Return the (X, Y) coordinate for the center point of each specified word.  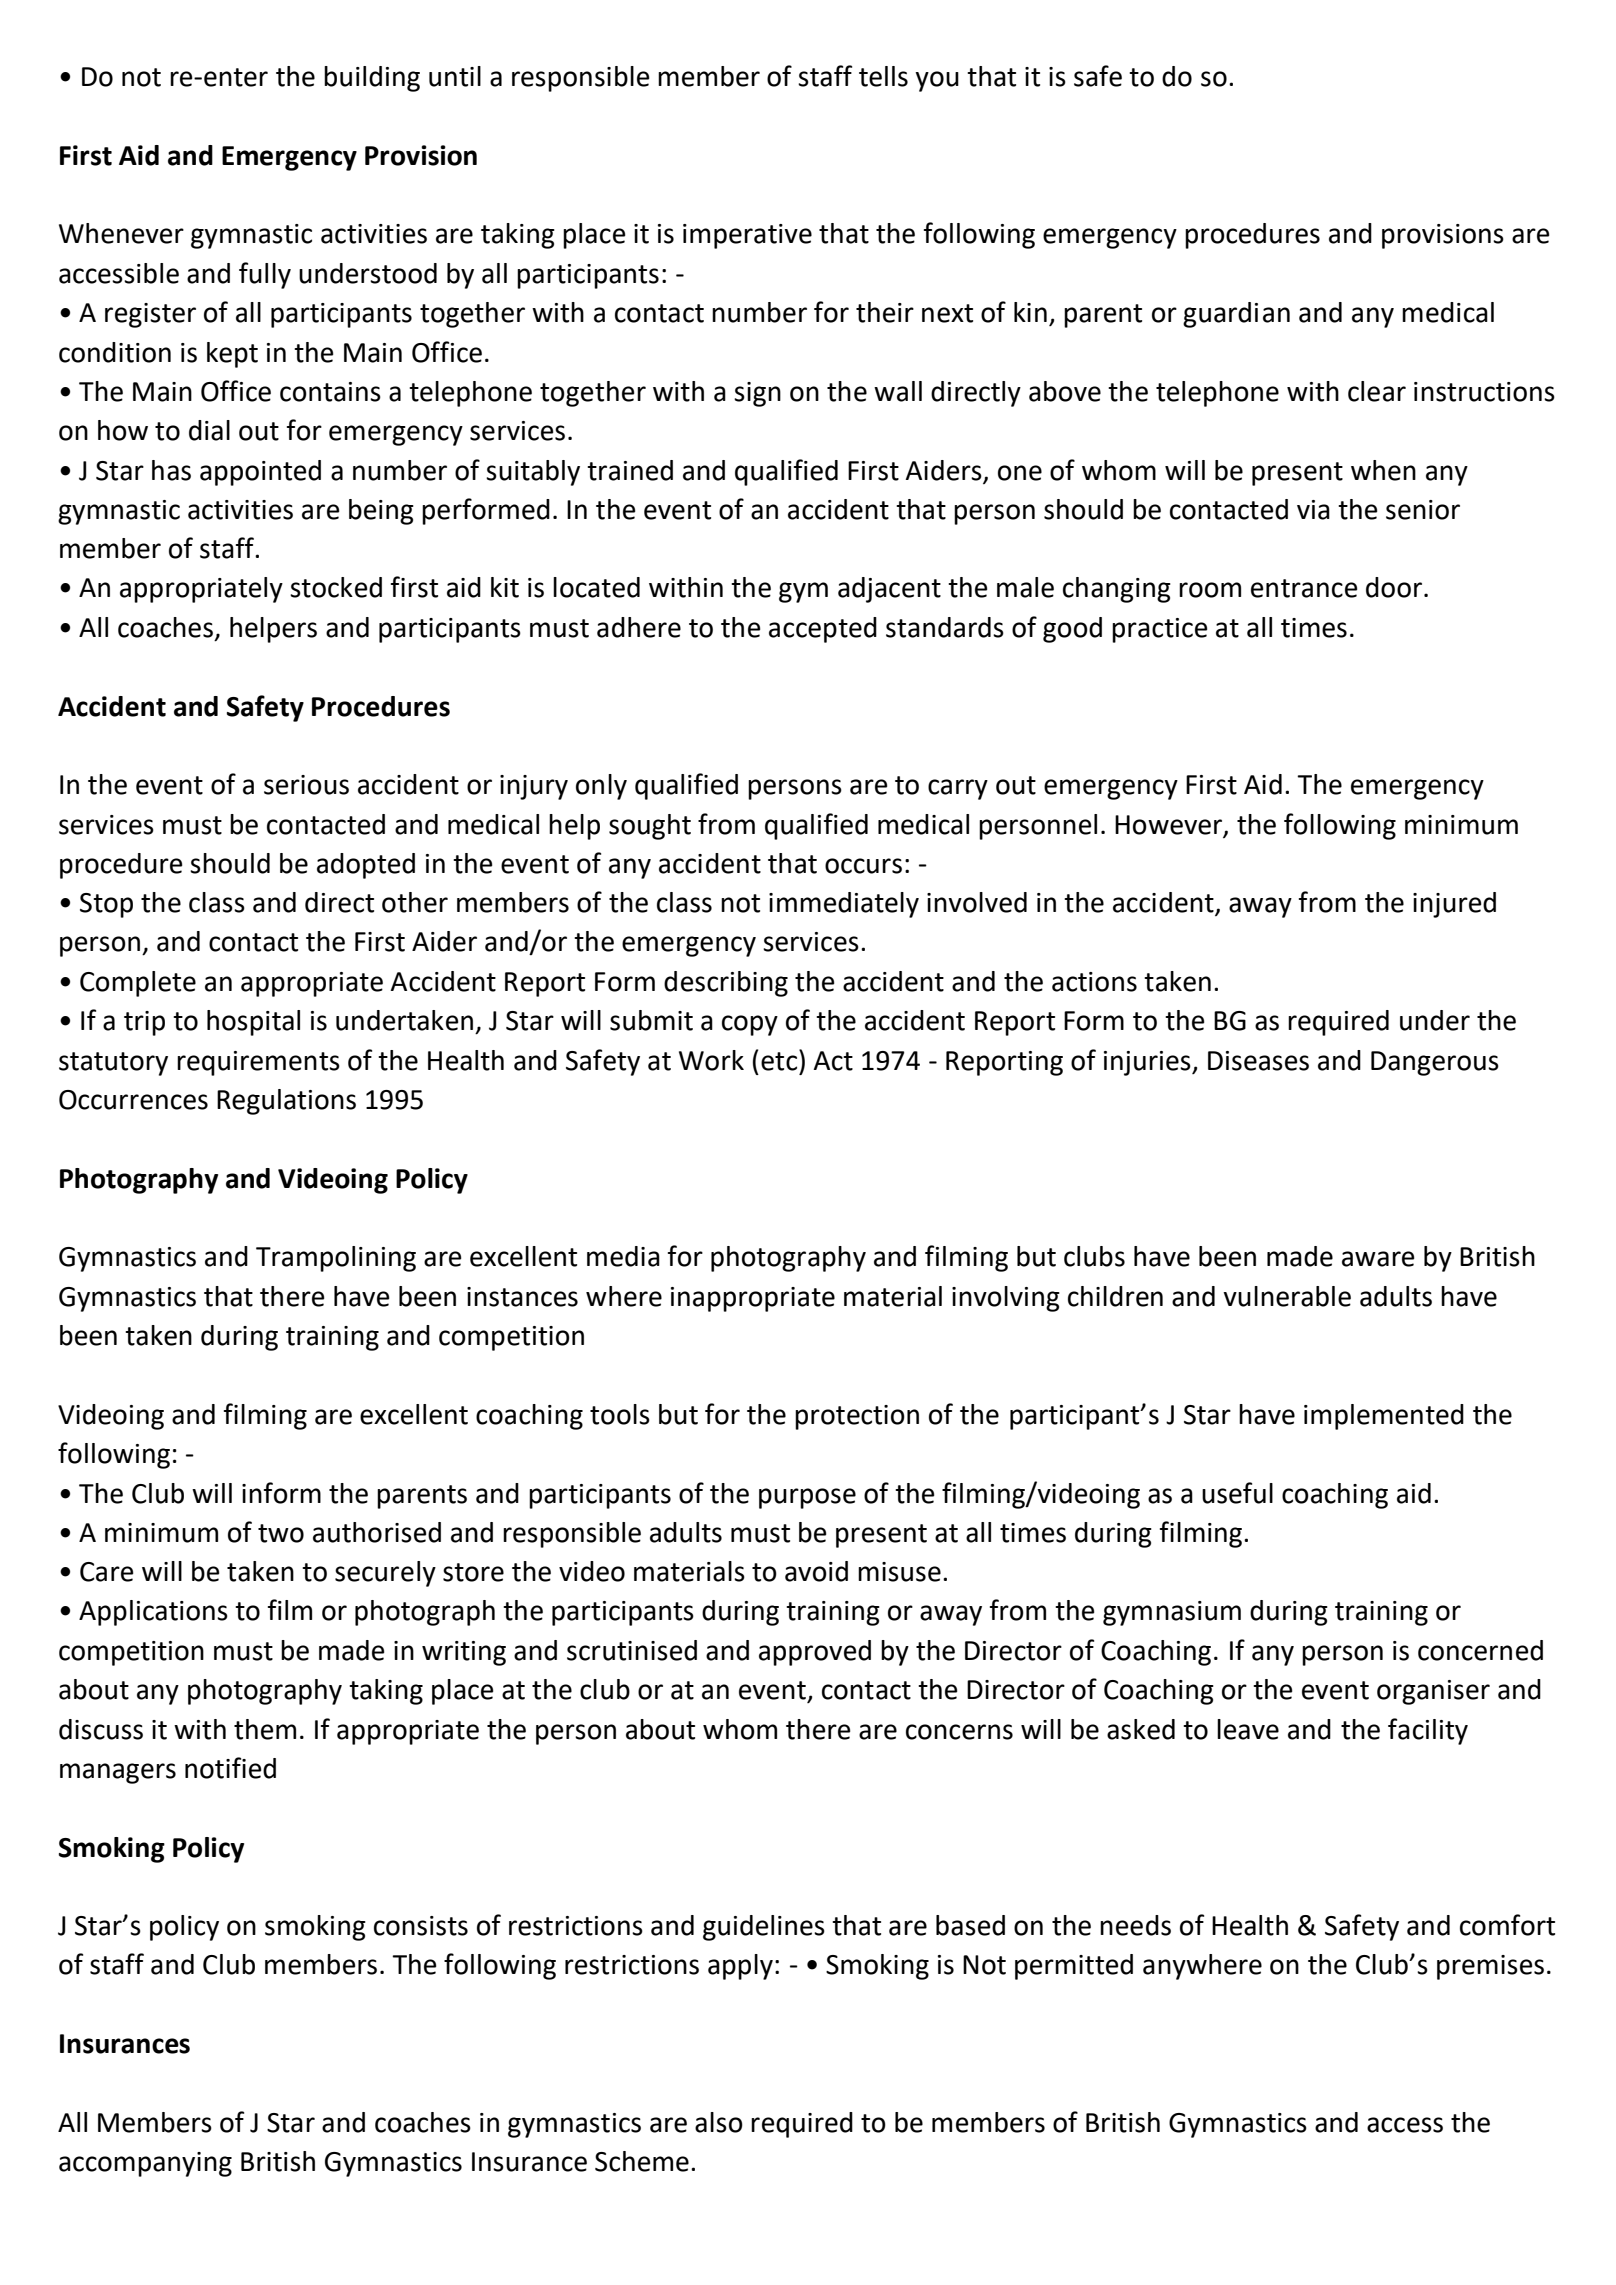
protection (857, 1417)
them (265, 1729)
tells (883, 76)
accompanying (145, 2164)
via (1313, 510)
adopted (366, 866)
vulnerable (1287, 1296)
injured (1454, 905)
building (372, 79)
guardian (1236, 315)
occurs (863, 866)
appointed (260, 473)
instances (522, 1297)
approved (815, 1653)
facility (1428, 1731)
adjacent (889, 590)
